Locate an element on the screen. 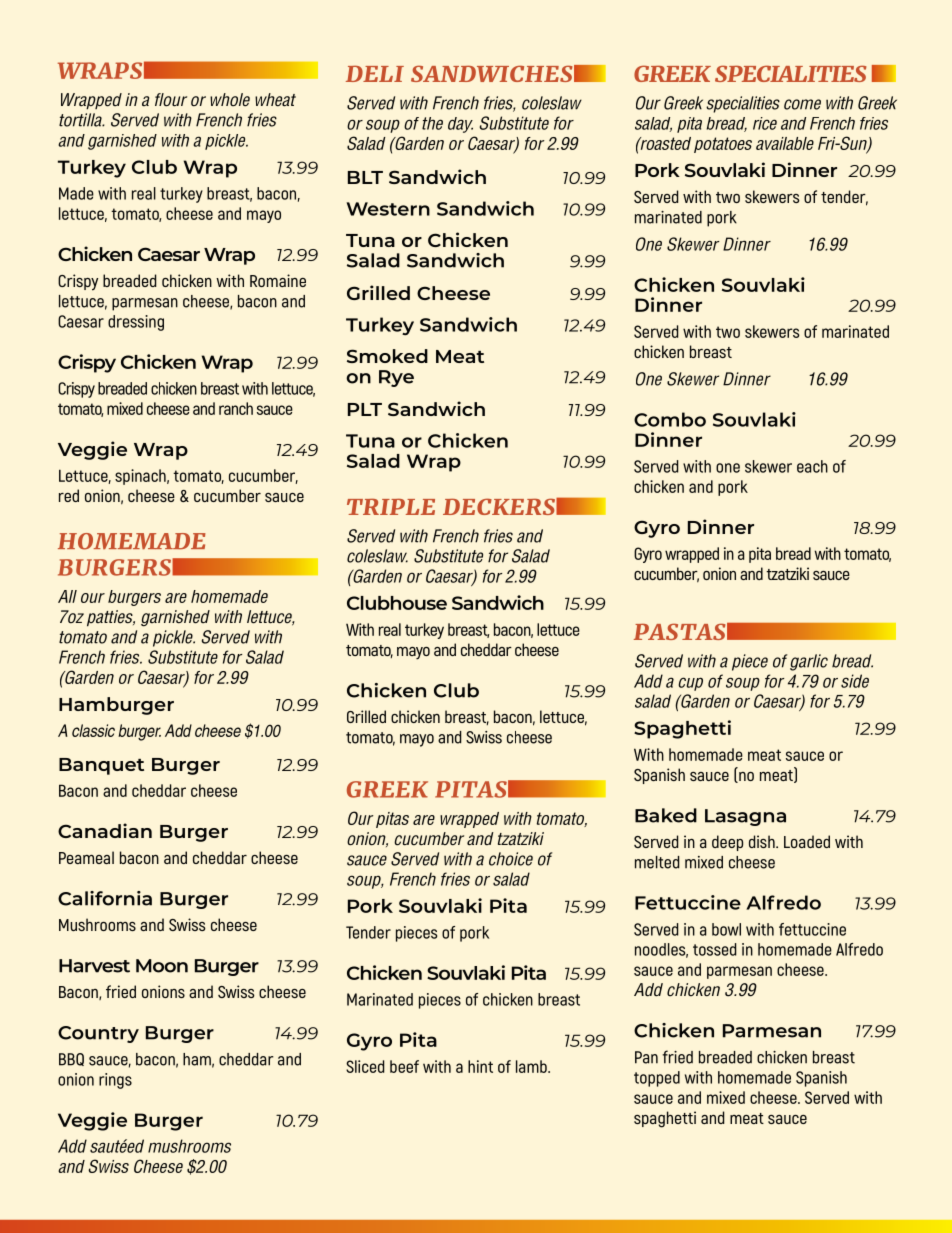  ranch is located at coordinates (236, 408).
